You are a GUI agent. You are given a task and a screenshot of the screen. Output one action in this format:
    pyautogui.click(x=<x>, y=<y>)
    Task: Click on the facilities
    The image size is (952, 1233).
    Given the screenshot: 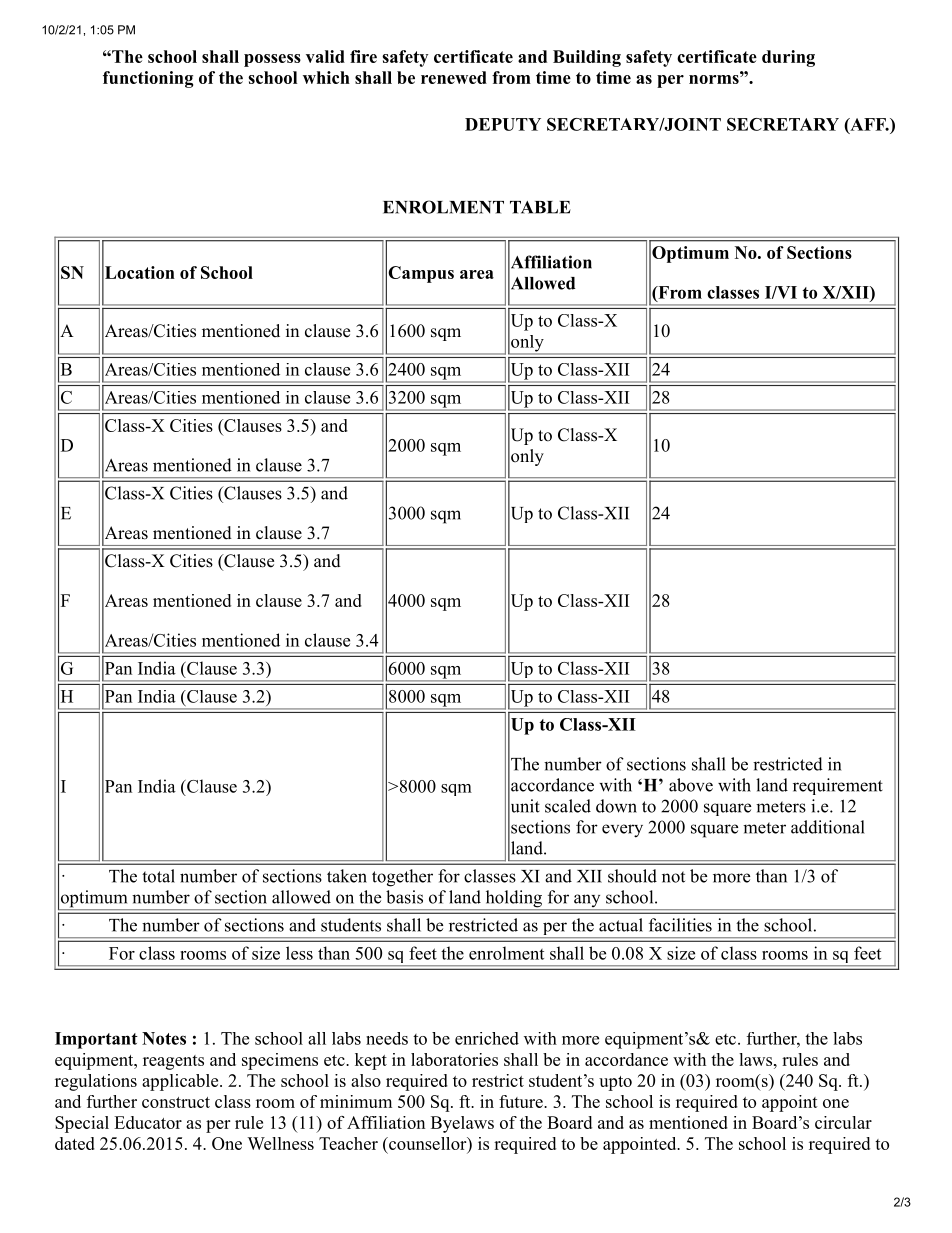 What is the action you would take?
    pyautogui.click(x=680, y=925)
